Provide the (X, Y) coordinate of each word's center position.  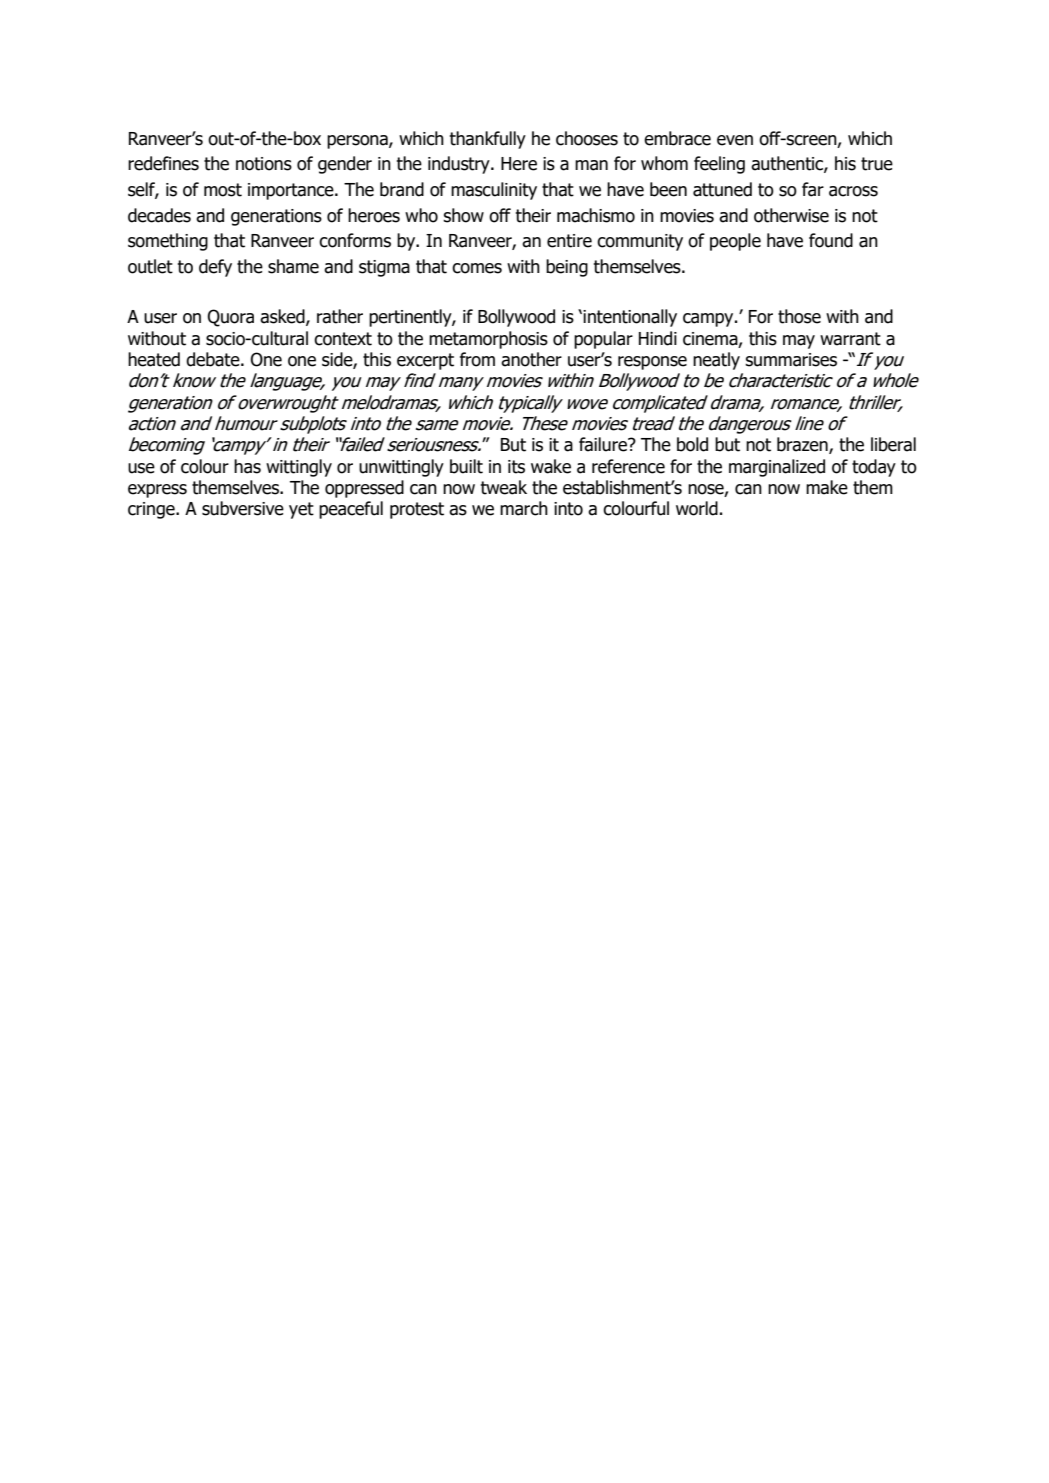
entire (569, 241)
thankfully (488, 140)
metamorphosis (488, 340)
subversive (243, 508)
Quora (230, 318)
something (168, 242)
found (831, 240)
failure (604, 444)
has (247, 466)
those (799, 316)
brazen (803, 445)
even (735, 140)
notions (264, 164)
